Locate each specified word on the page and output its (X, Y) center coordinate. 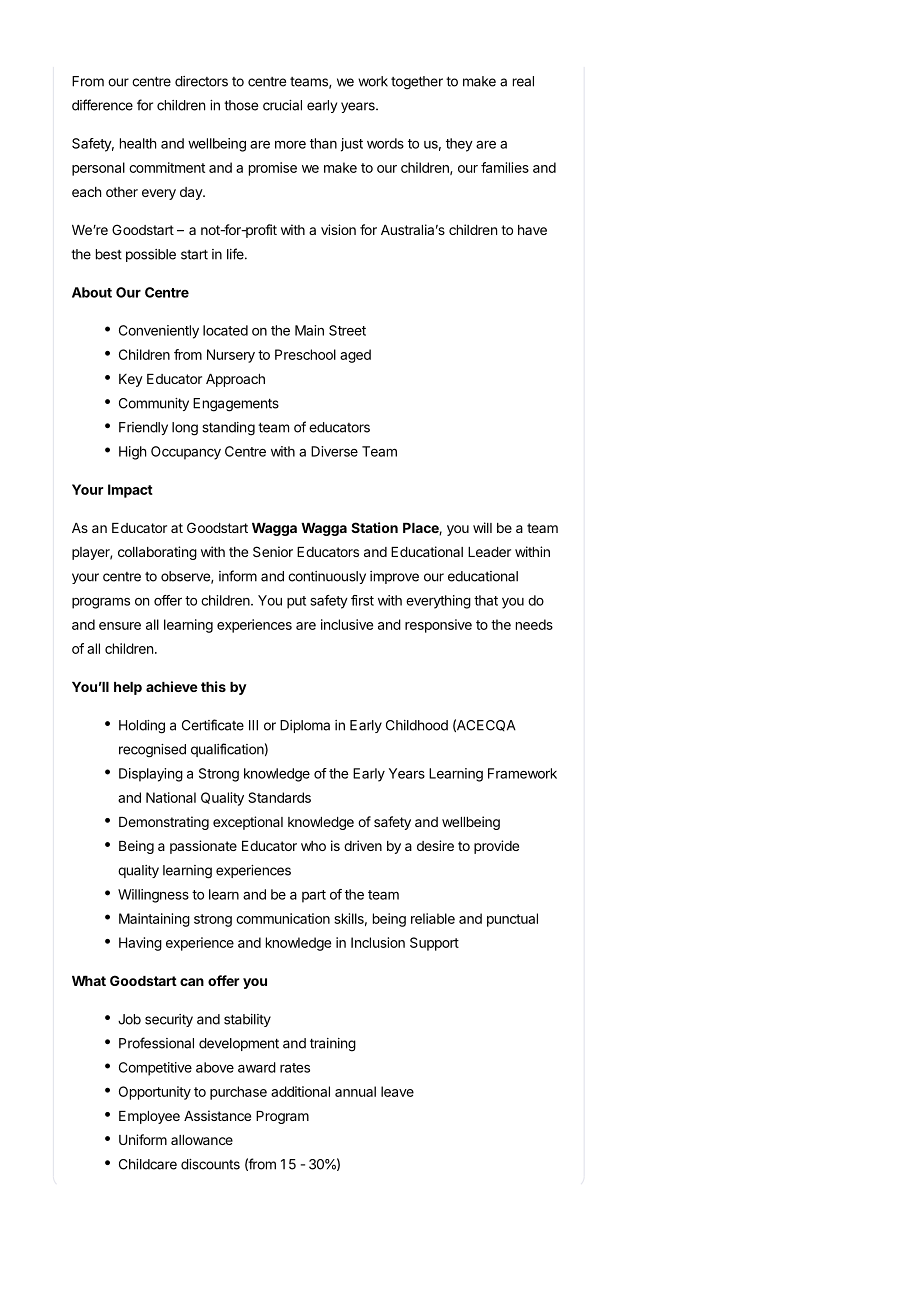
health (138, 143)
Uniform (143, 1139)
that (486, 600)
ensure (120, 626)
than (323, 143)
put (296, 602)
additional (300, 1091)
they (459, 145)
